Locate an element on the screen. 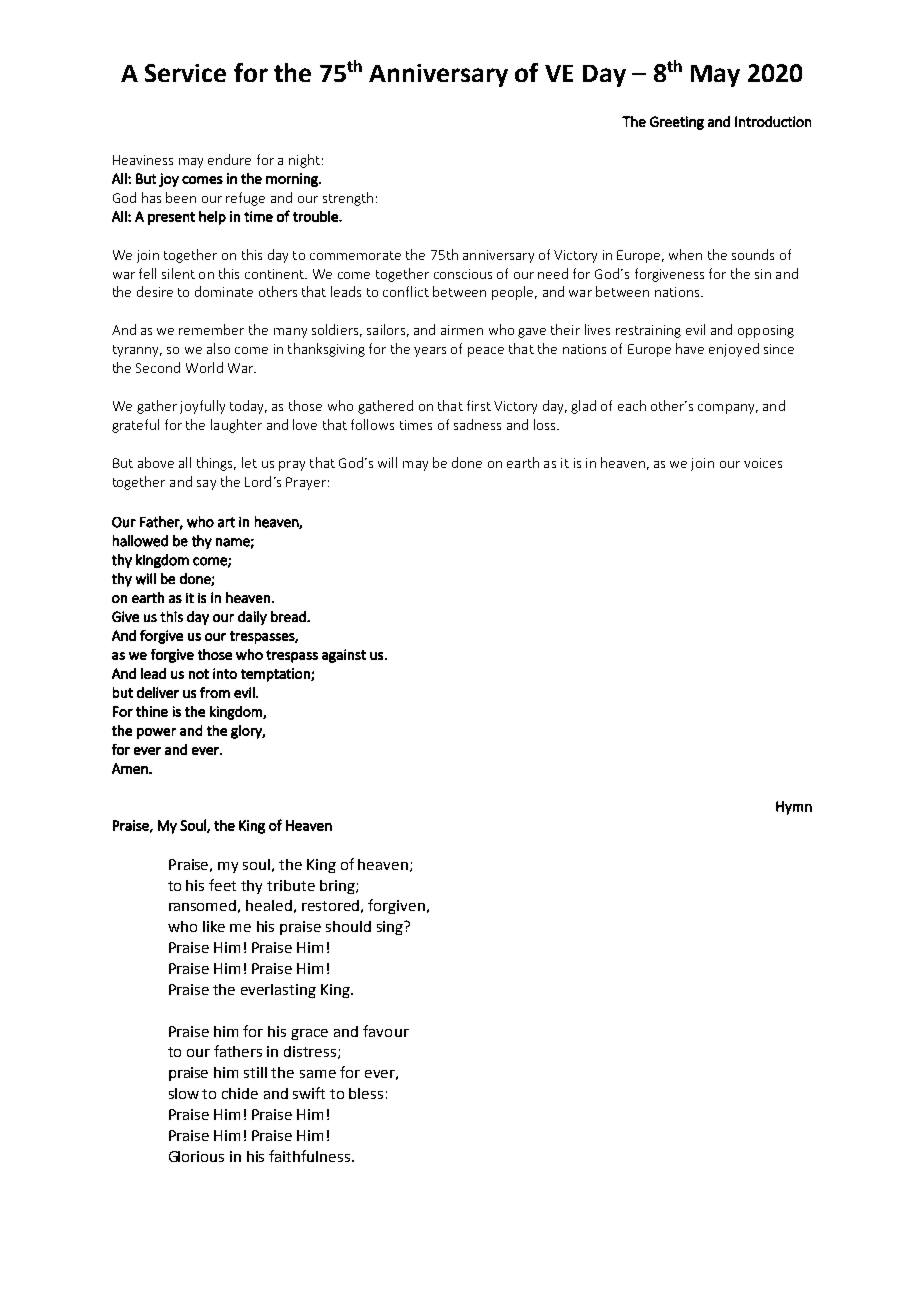  strength is located at coordinates (348, 199).
